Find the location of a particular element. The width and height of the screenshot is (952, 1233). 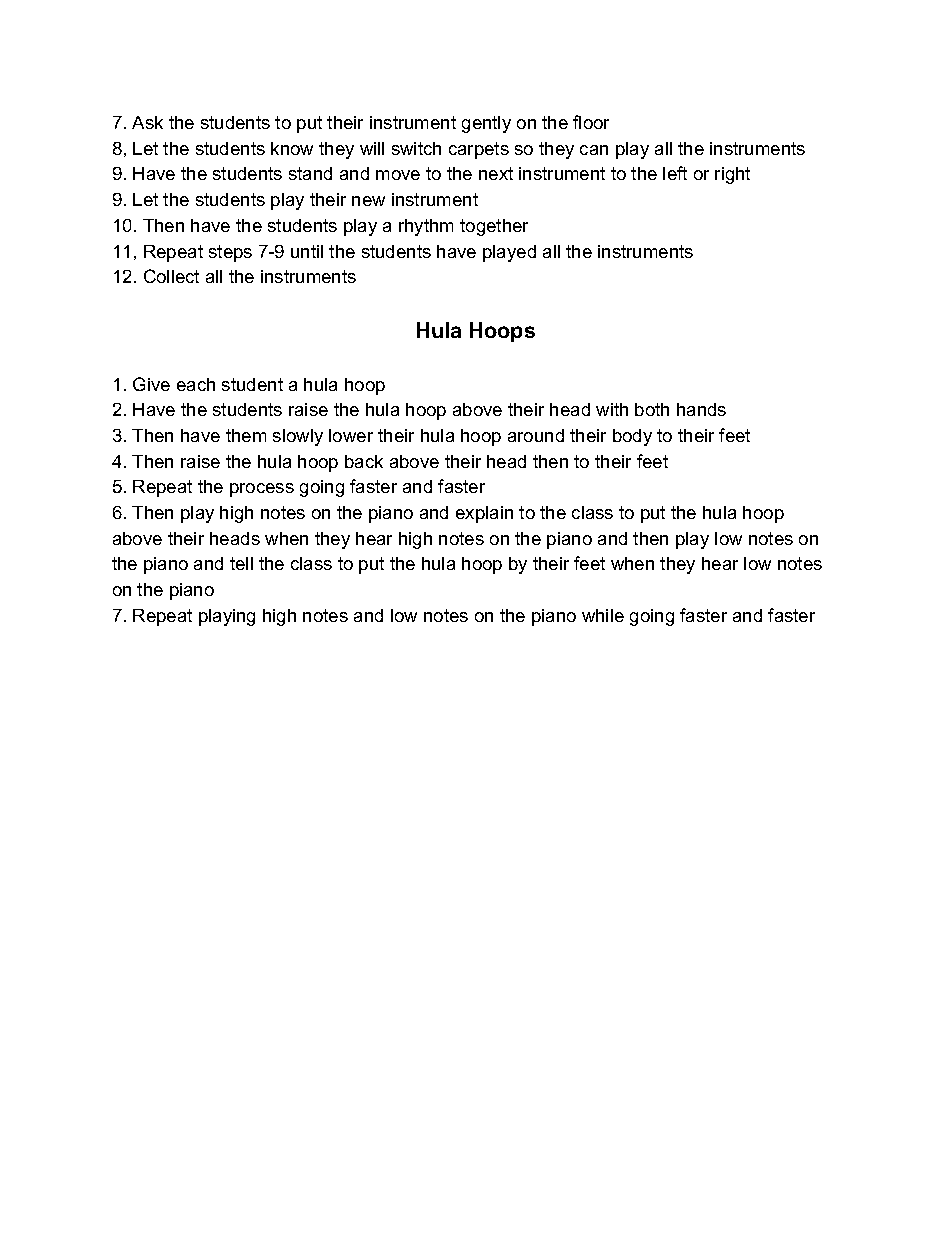

both is located at coordinates (652, 409).
